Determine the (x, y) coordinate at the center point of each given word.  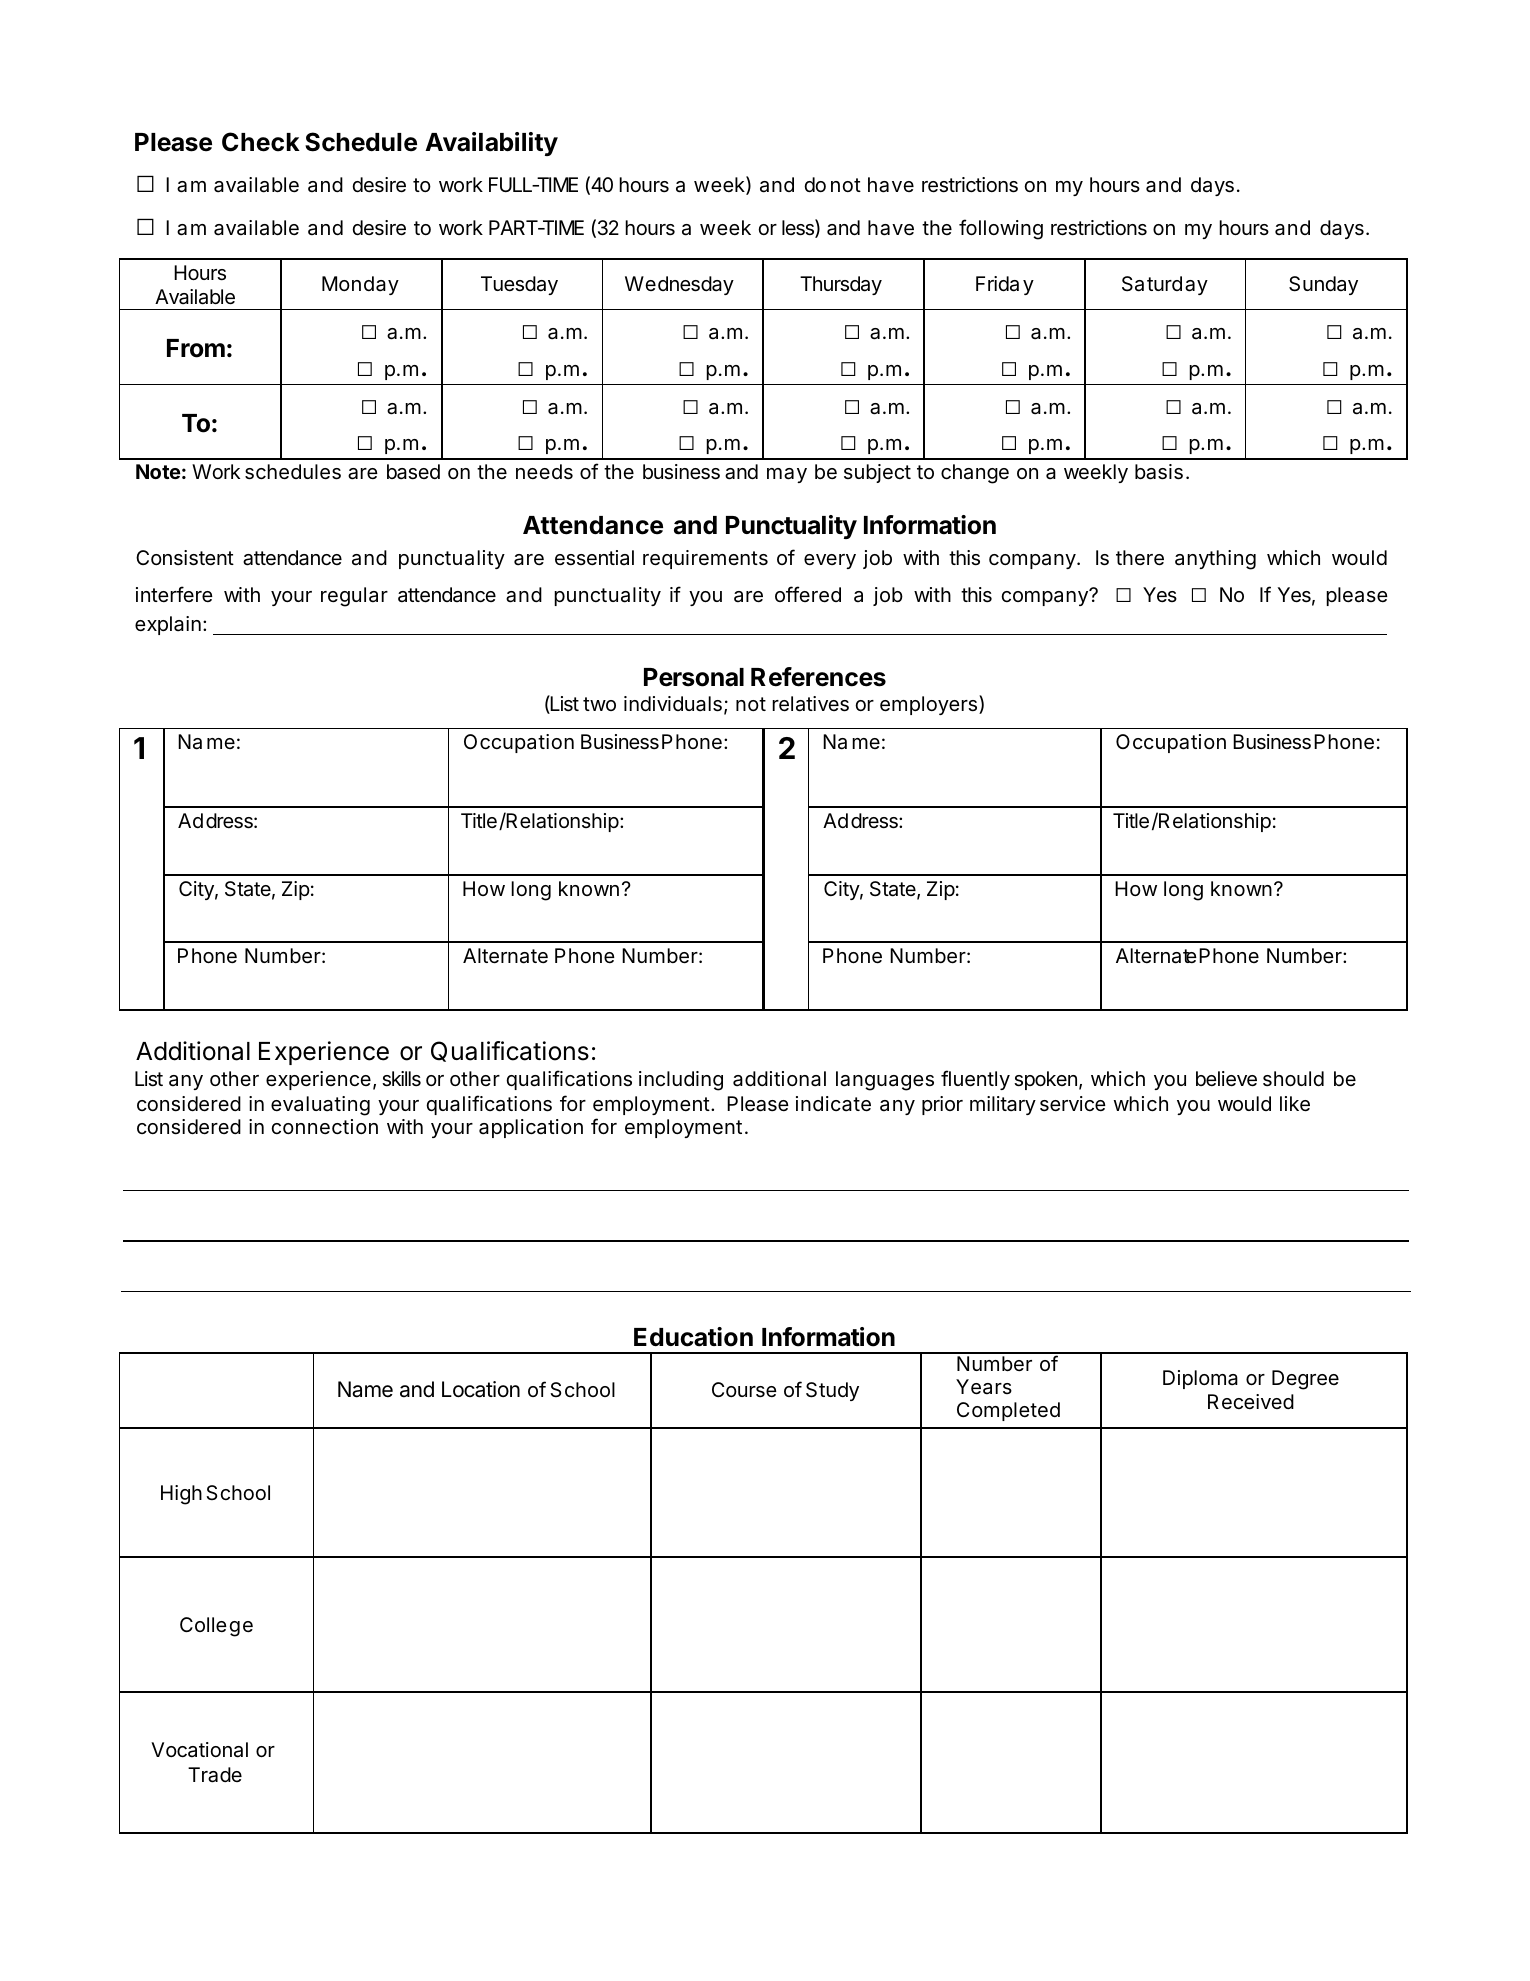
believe (1226, 1079)
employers (928, 705)
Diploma (1200, 1379)
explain (168, 625)
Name (365, 1389)
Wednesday (679, 285)
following (1001, 229)
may (787, 475)
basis (1159, 472)
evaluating (320, 1106)
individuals (673, 704)
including (681, 1081)
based (413, 472)
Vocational (199, 1750)
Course (744, 1390)
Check (261, 142)
